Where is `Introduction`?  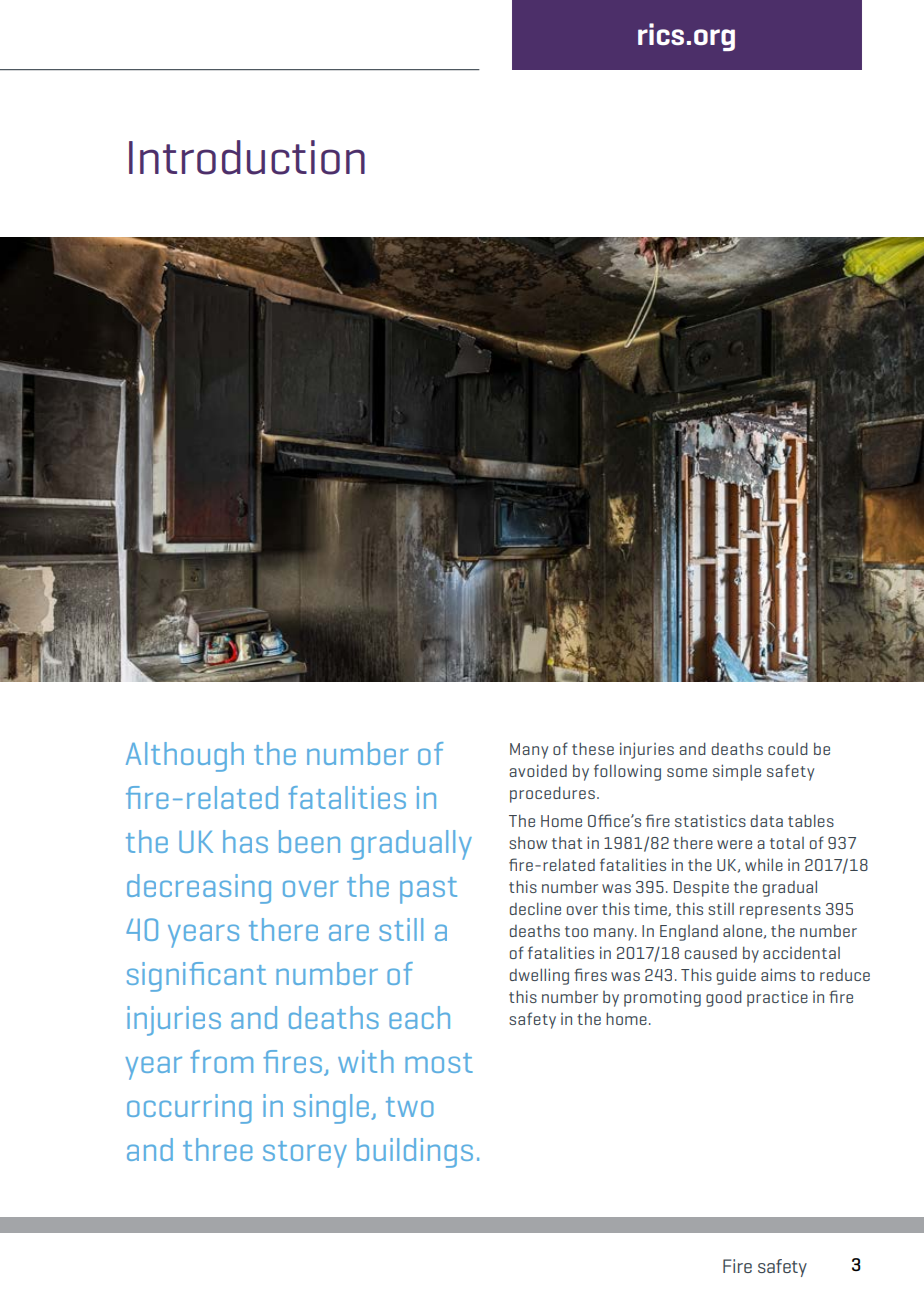 Introduction is located at coordinates (247, 157).
